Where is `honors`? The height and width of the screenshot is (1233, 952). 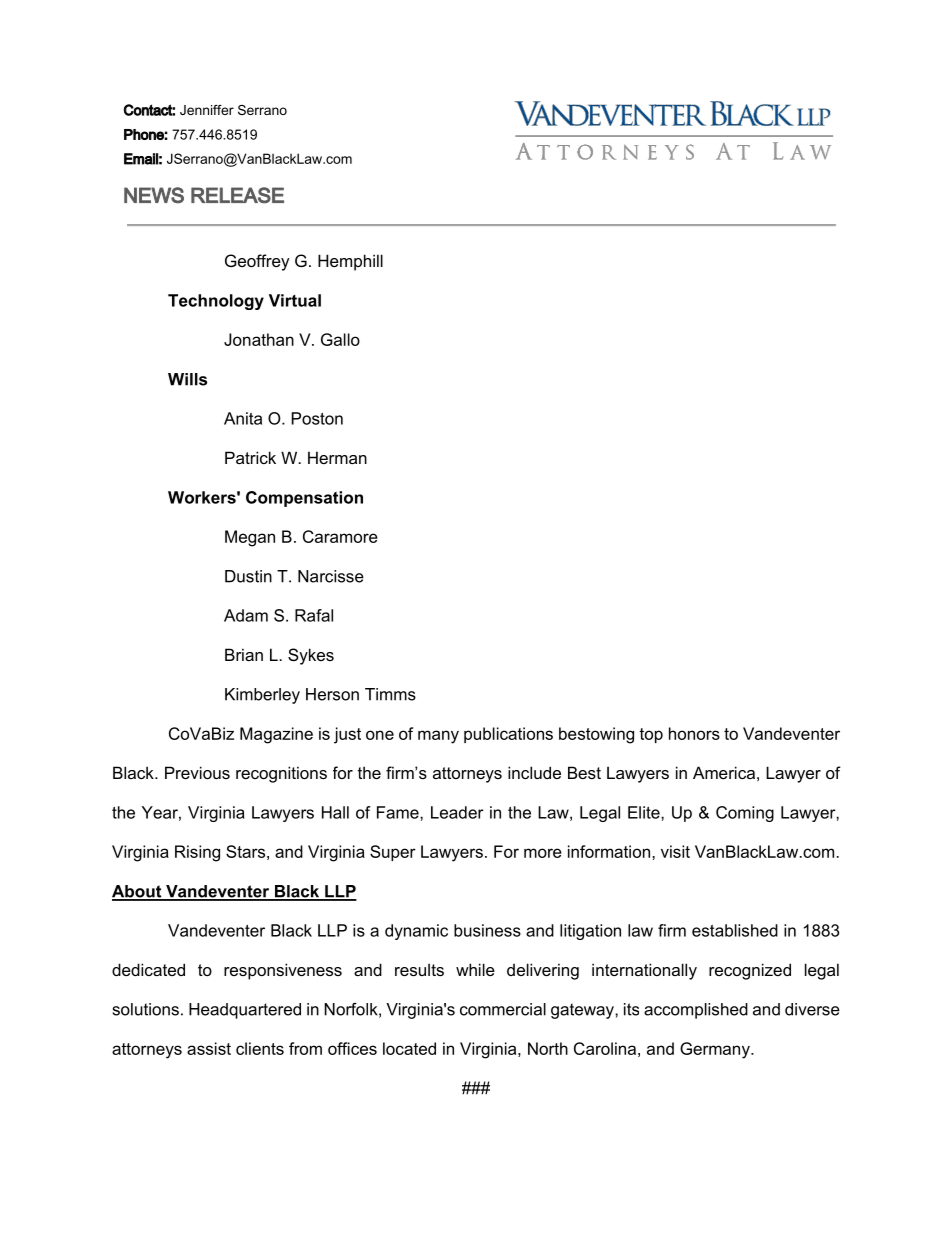
honors is located at coordinates (694, 733).
